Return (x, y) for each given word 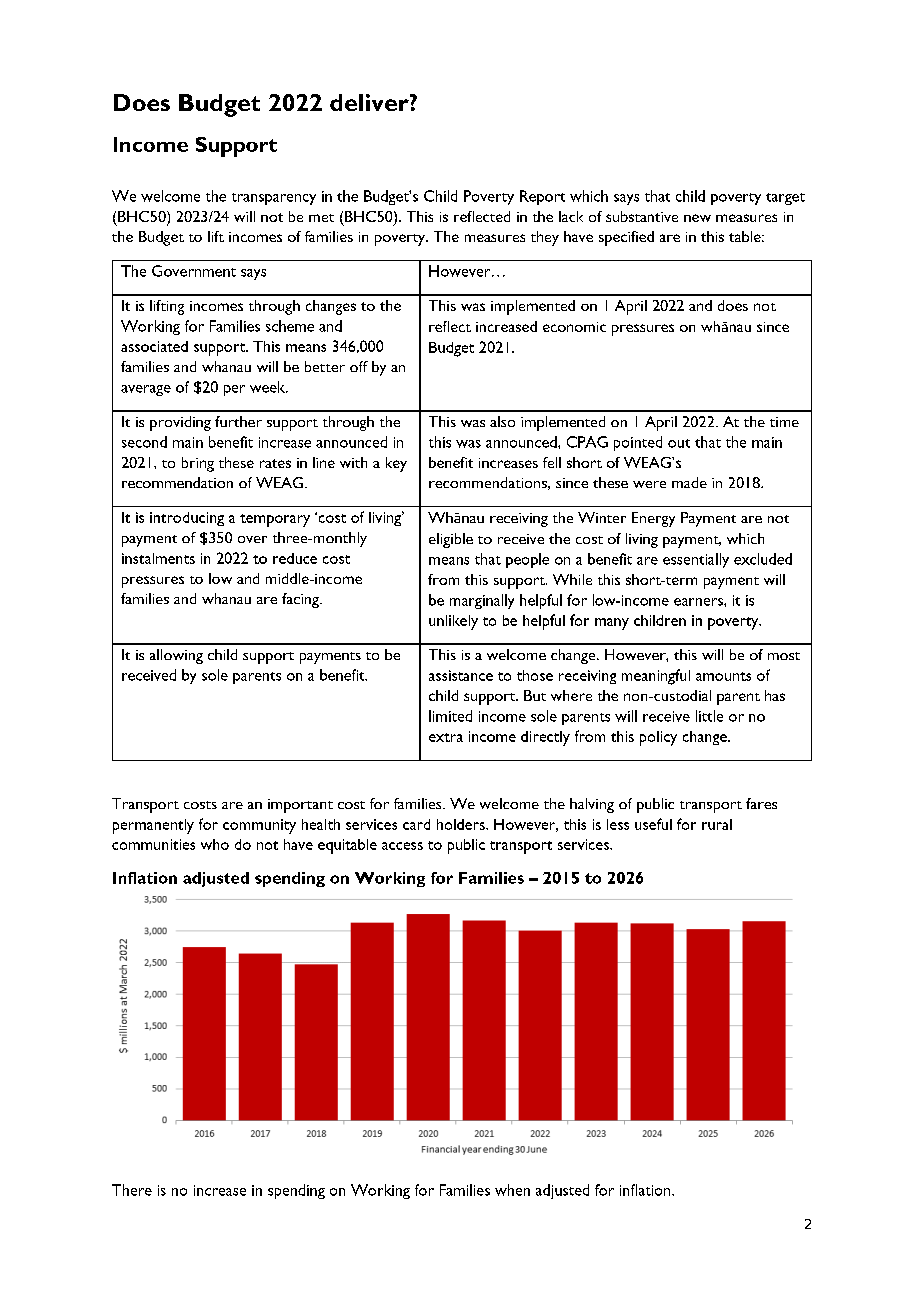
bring (198, 464)
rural (717, 824)
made (689, 482)
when (512, 1190)
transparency (274, 199)
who (215, 844)
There (132, 1190)
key (396, 464)
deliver (370, 102)
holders (462, 824)
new (697, 218)
